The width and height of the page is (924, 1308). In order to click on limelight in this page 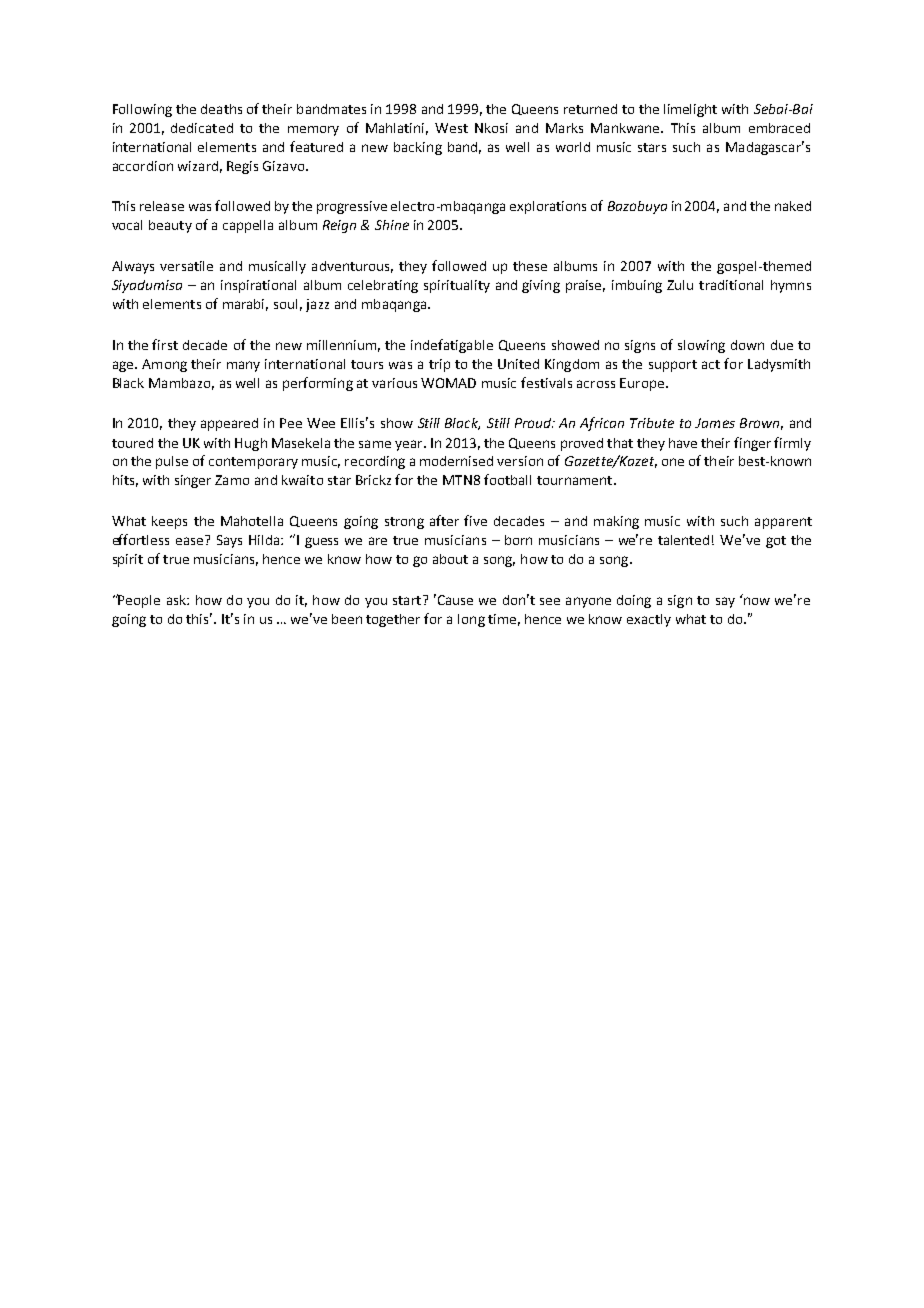, I will do `click(690, 110)`.
